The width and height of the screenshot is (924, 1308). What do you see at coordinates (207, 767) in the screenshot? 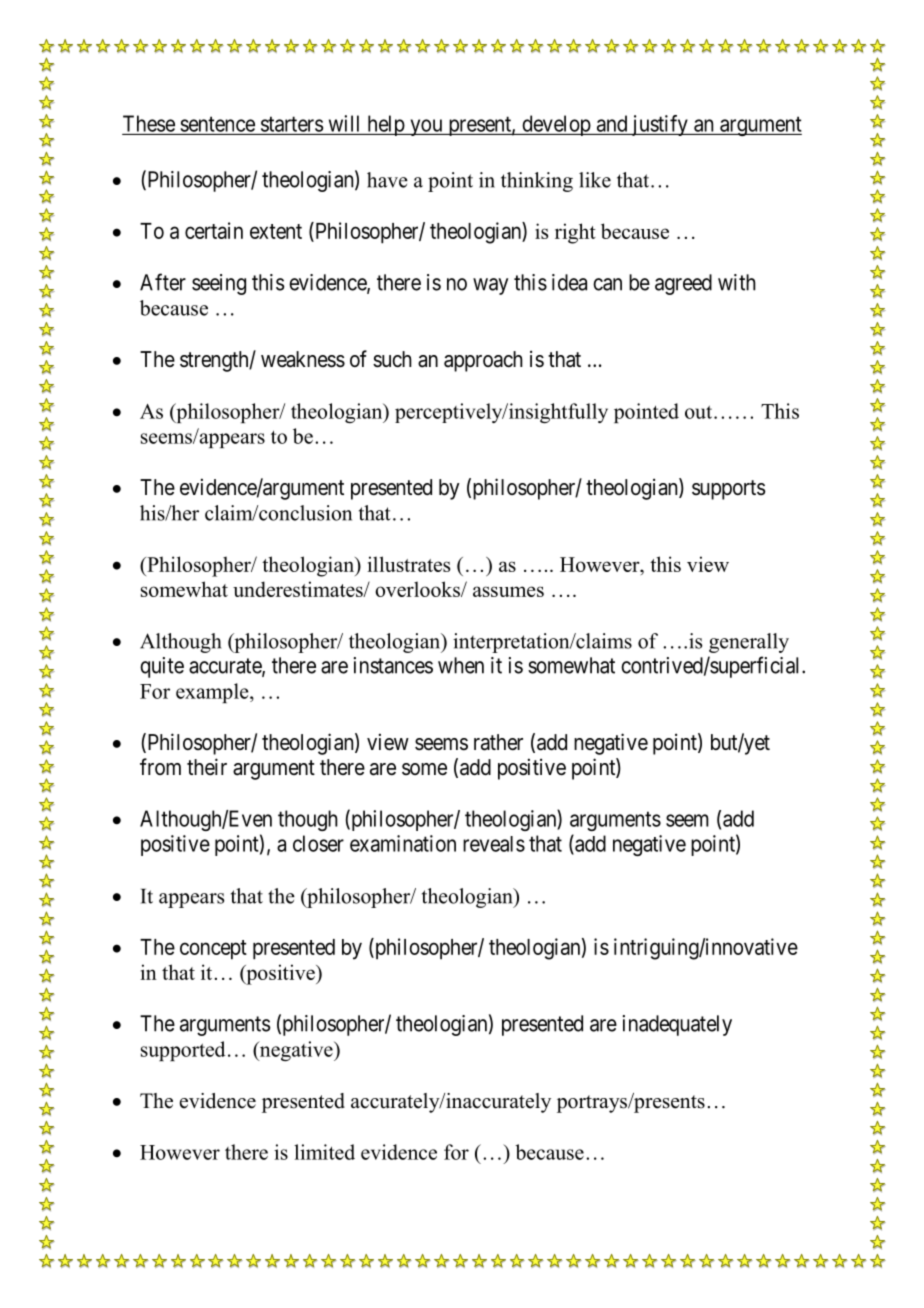
I see `their` at bounding box center [207, 767].
